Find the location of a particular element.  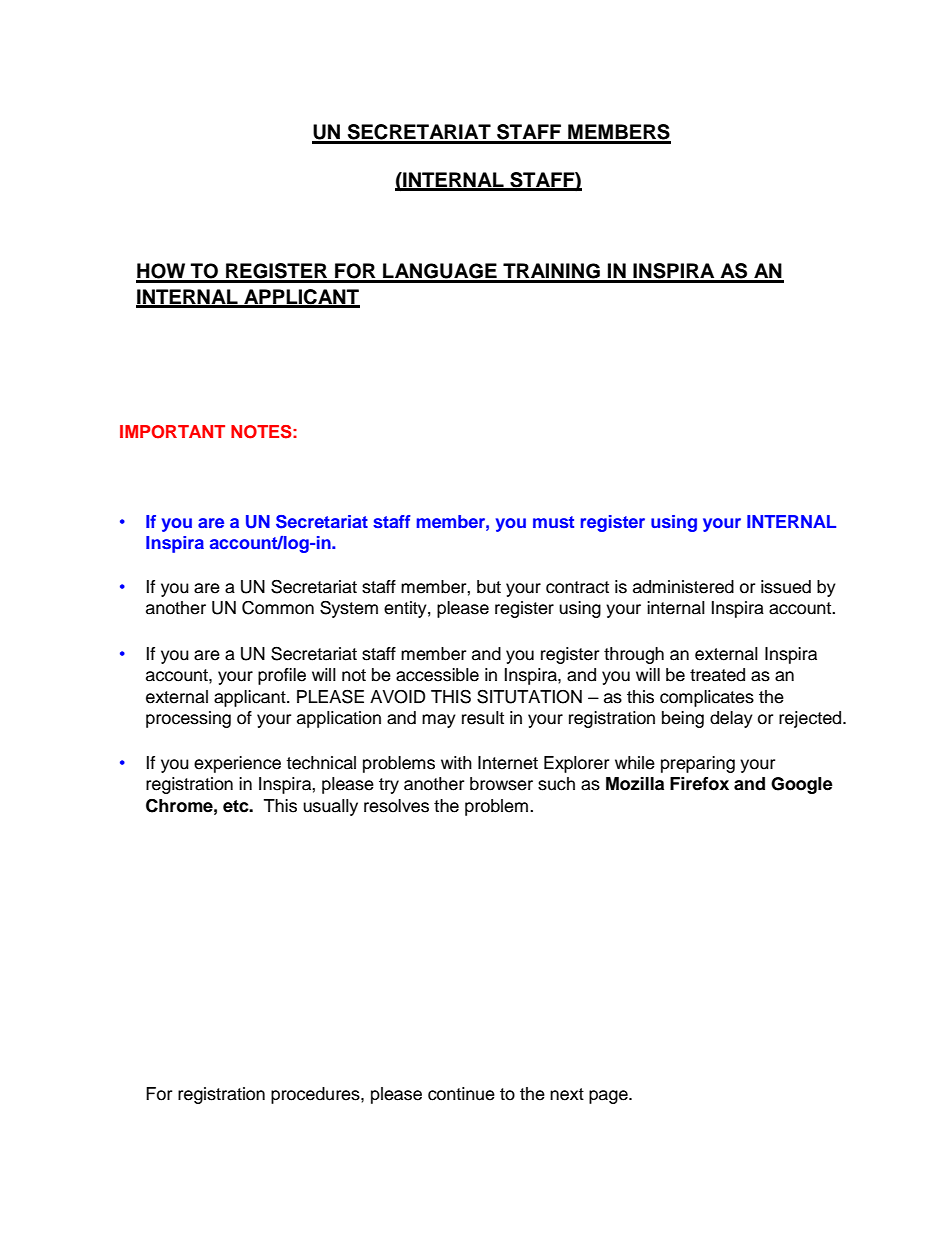

procedures is located at coordinates (316, 1095).
